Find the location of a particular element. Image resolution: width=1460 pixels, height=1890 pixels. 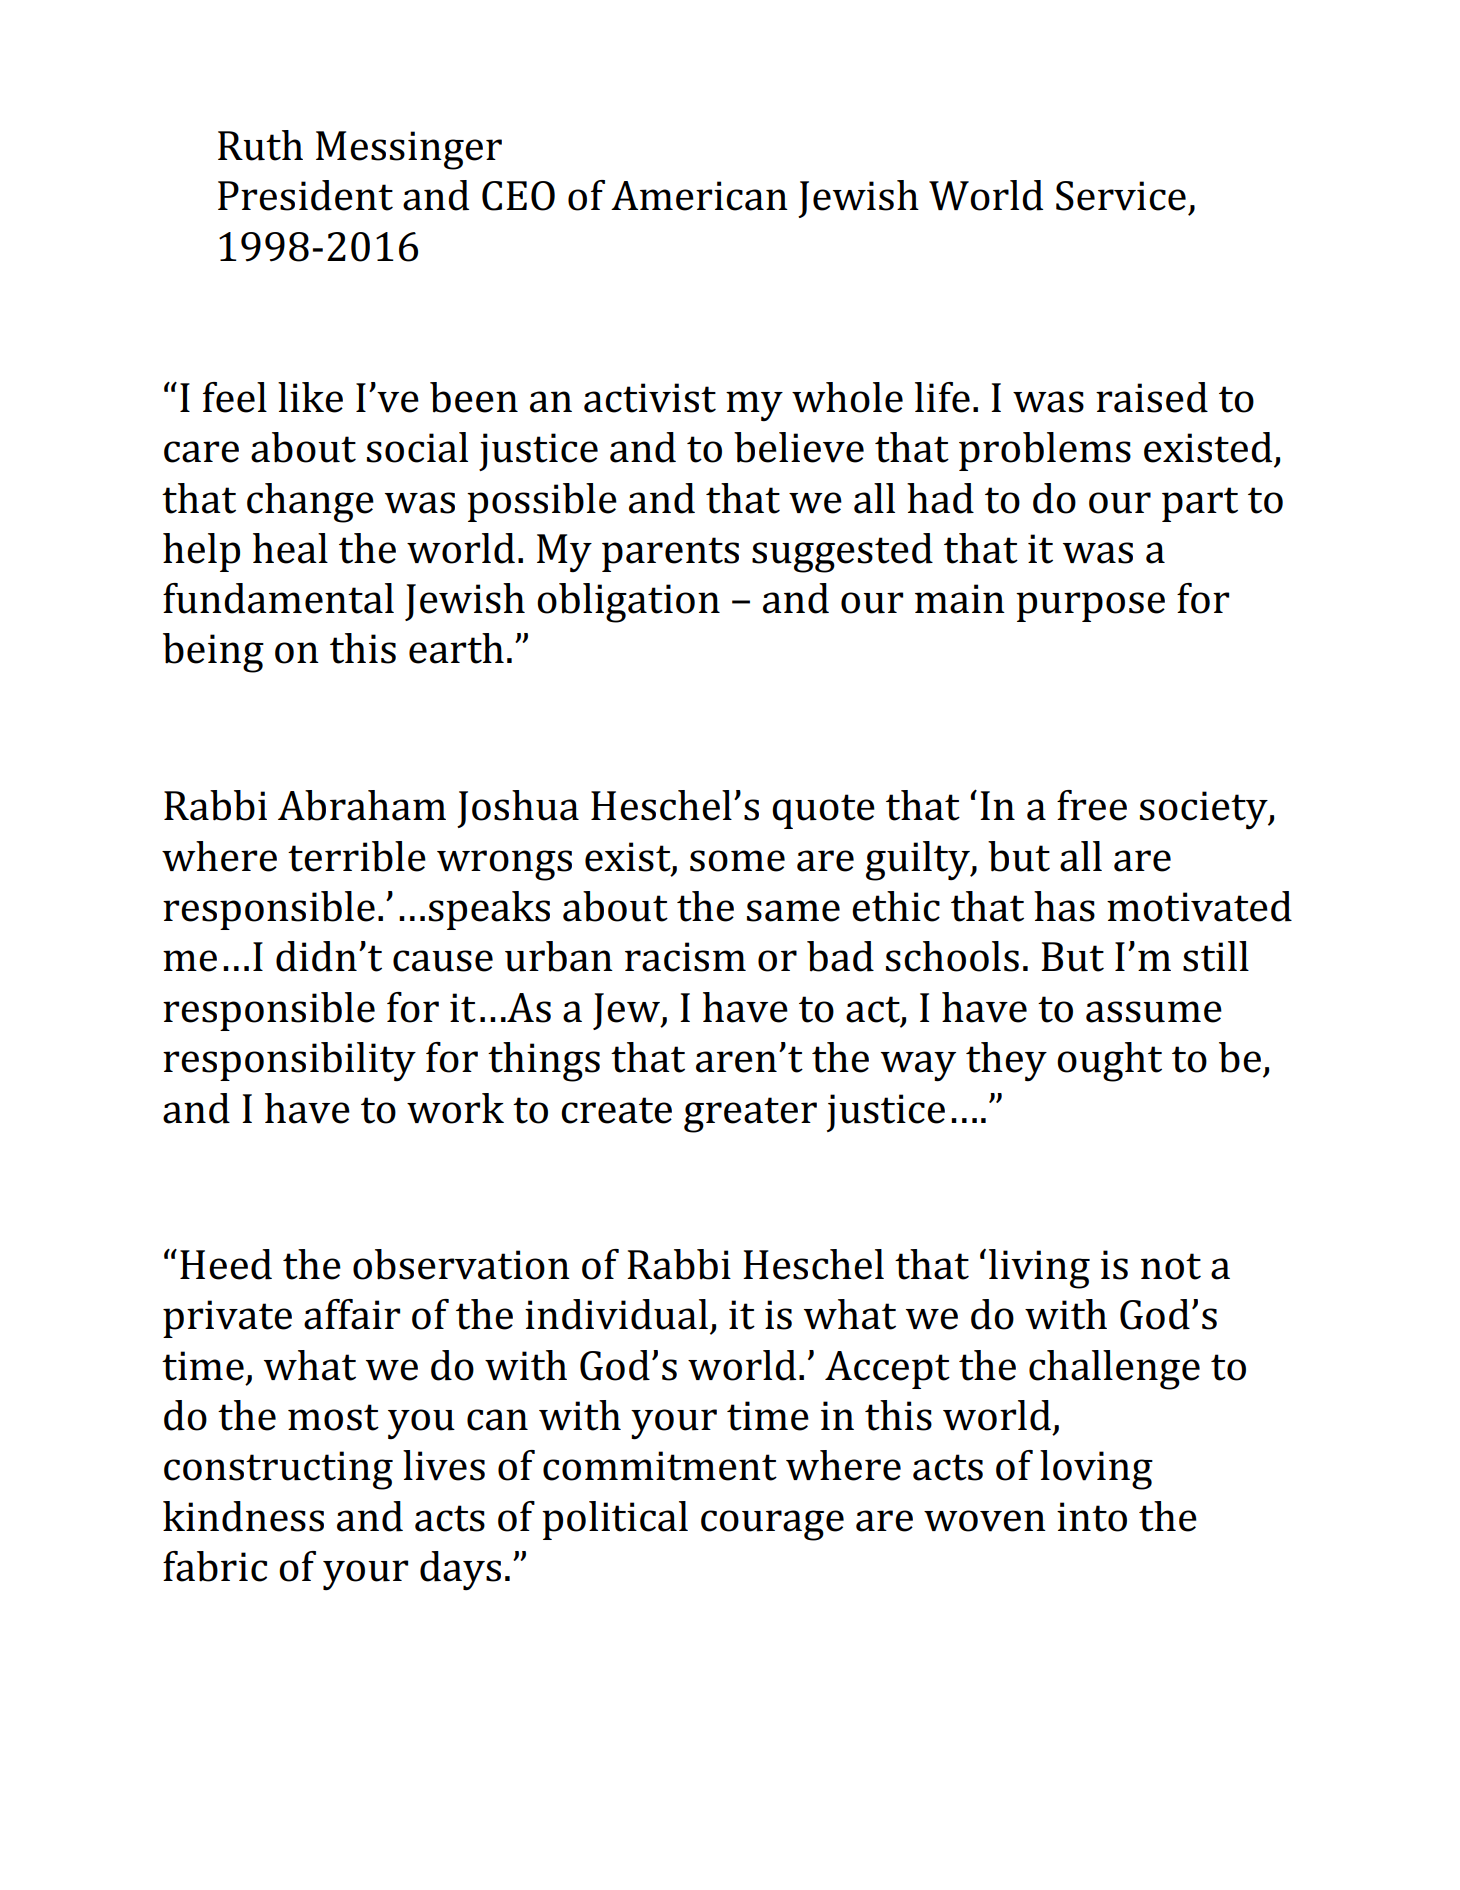

responsibility is located at coordinates (289, 1062).
